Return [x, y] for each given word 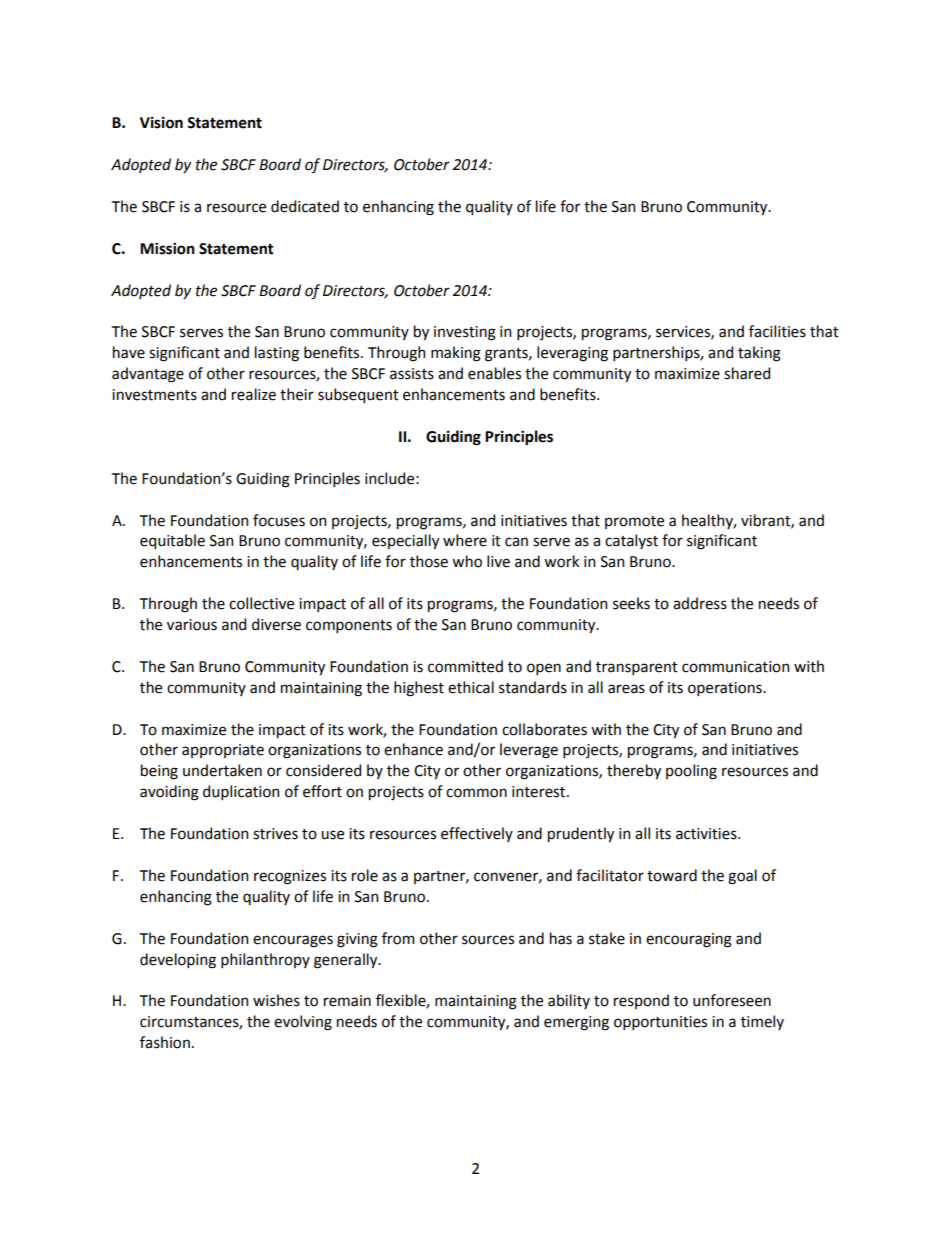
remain [347, 1001]
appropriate [223, 751]
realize [254, 394]
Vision [161, 123]
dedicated [305, 206]
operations [726, 689]
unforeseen [732, 1000]
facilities [777, 331]
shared [747, 373]
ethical [471, 687]
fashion [165, 1042]
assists [412, 374]
